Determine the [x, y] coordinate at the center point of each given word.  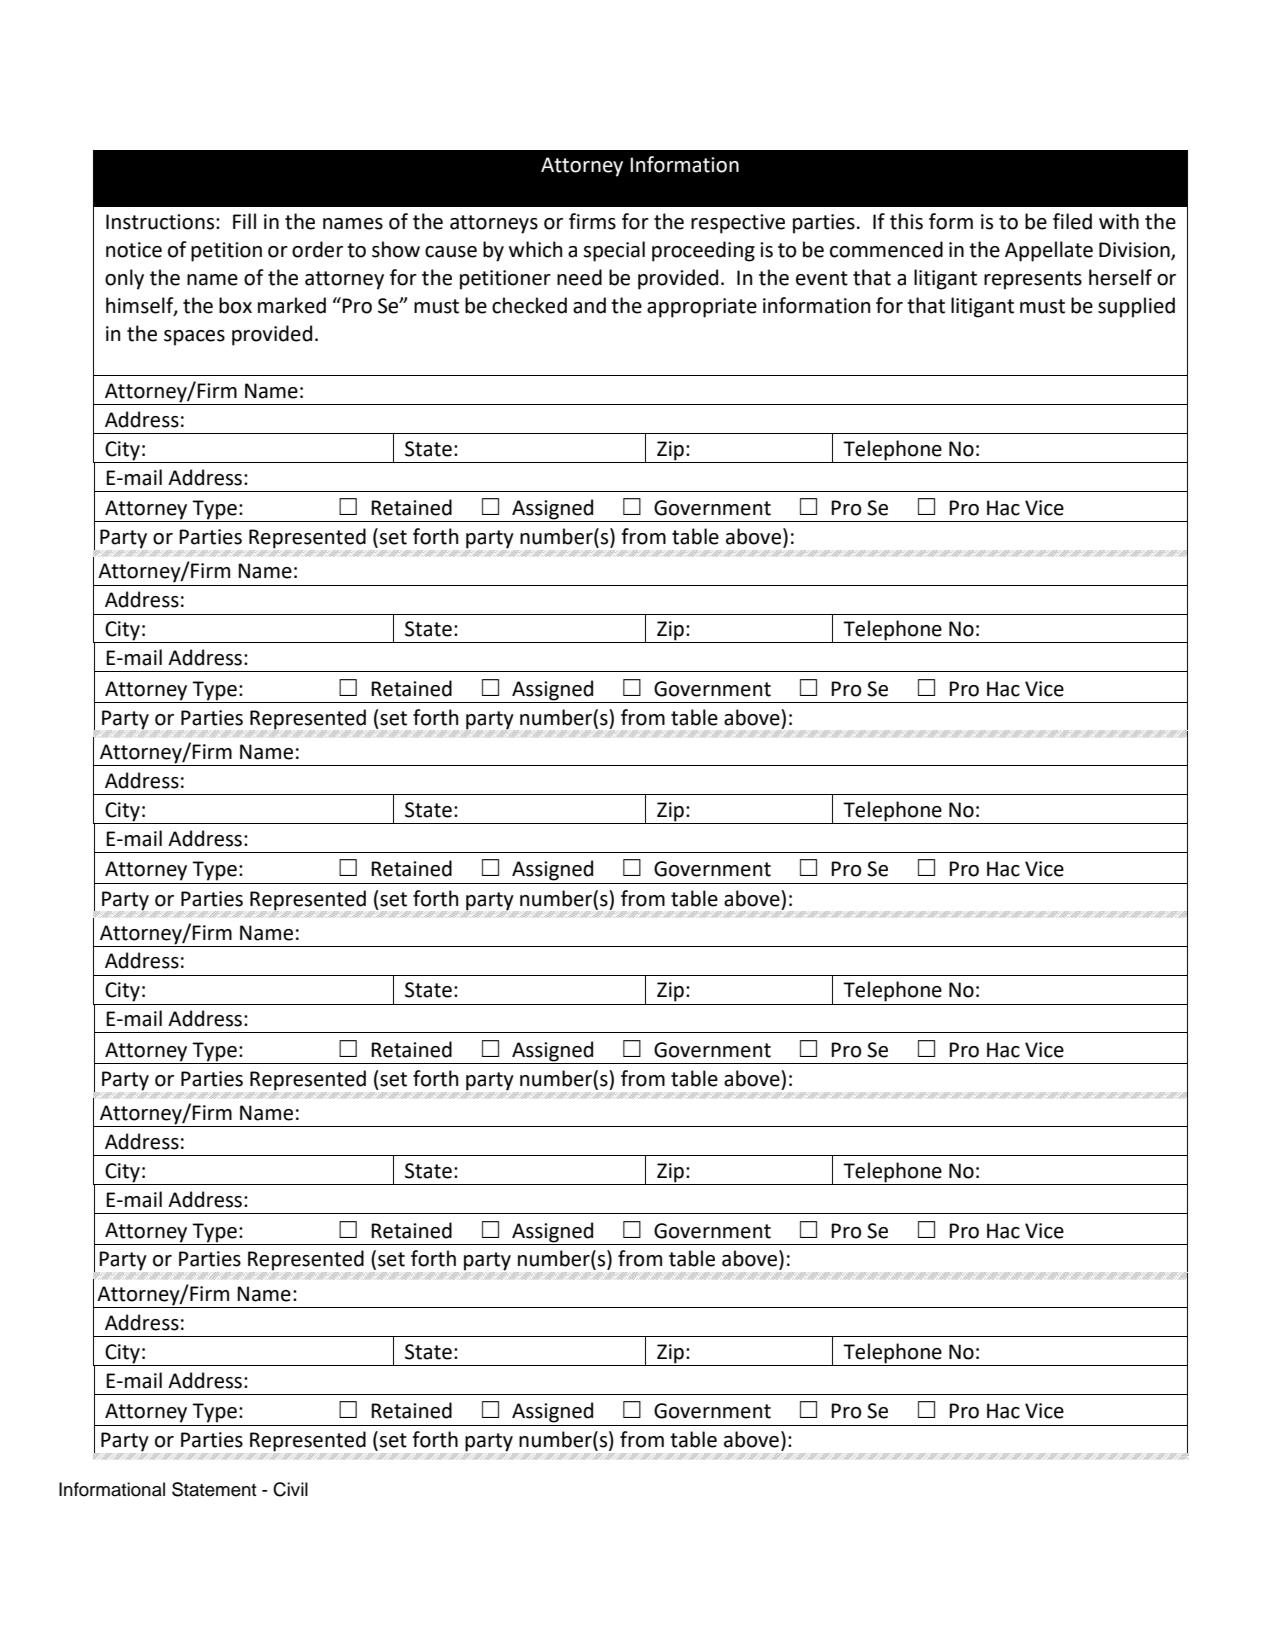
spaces [194, 338]
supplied [1136, 307]
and [589, 305]
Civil [290, 1489]
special [614, 251]
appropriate [702, 308]
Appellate [1049, 251]
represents [1033, 280]
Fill [244, 221]
